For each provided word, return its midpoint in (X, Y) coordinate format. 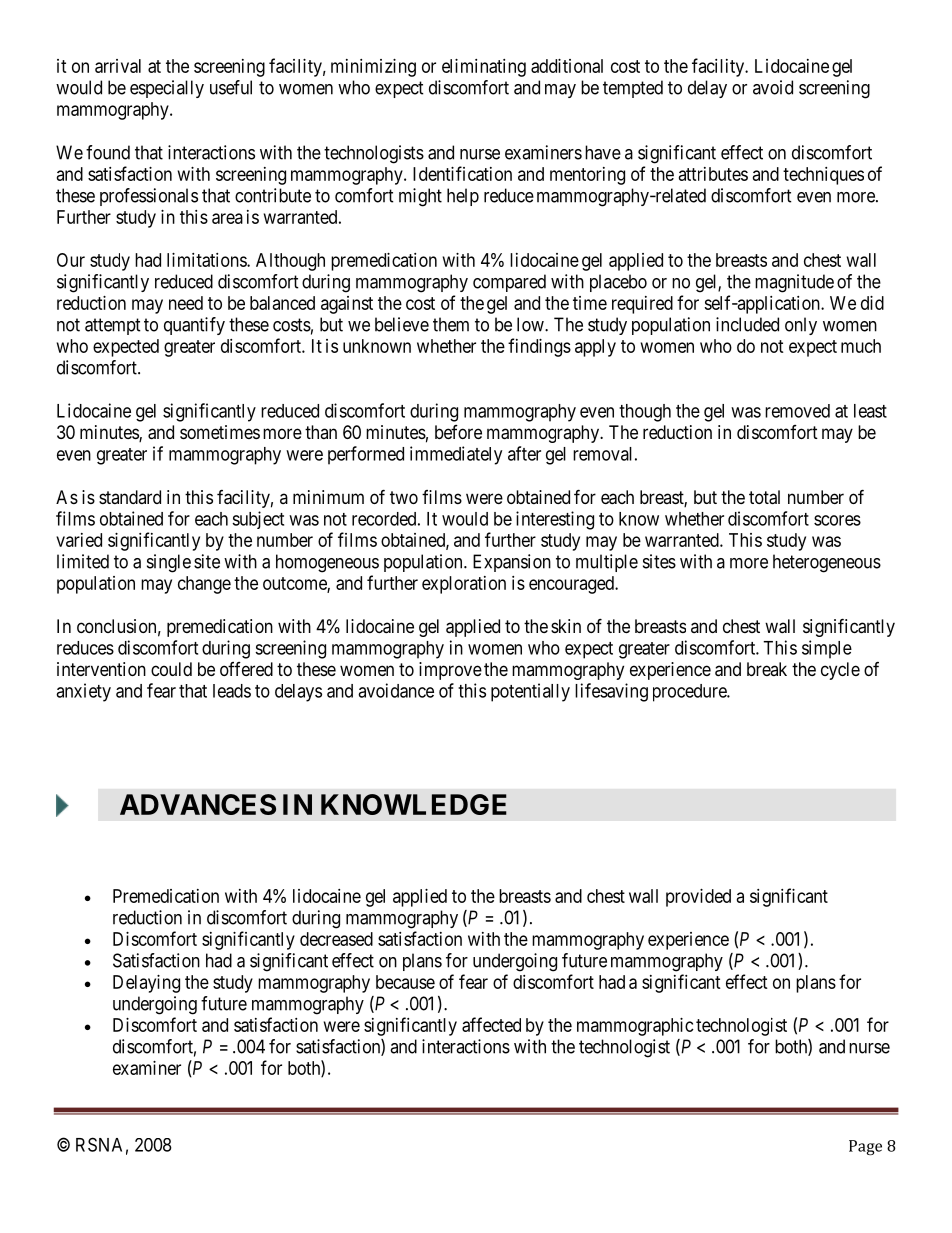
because (405, 982)
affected (491, 1024)
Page (865, 1147)
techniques (823, 176)
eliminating (484, 68)
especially (167, 89)
